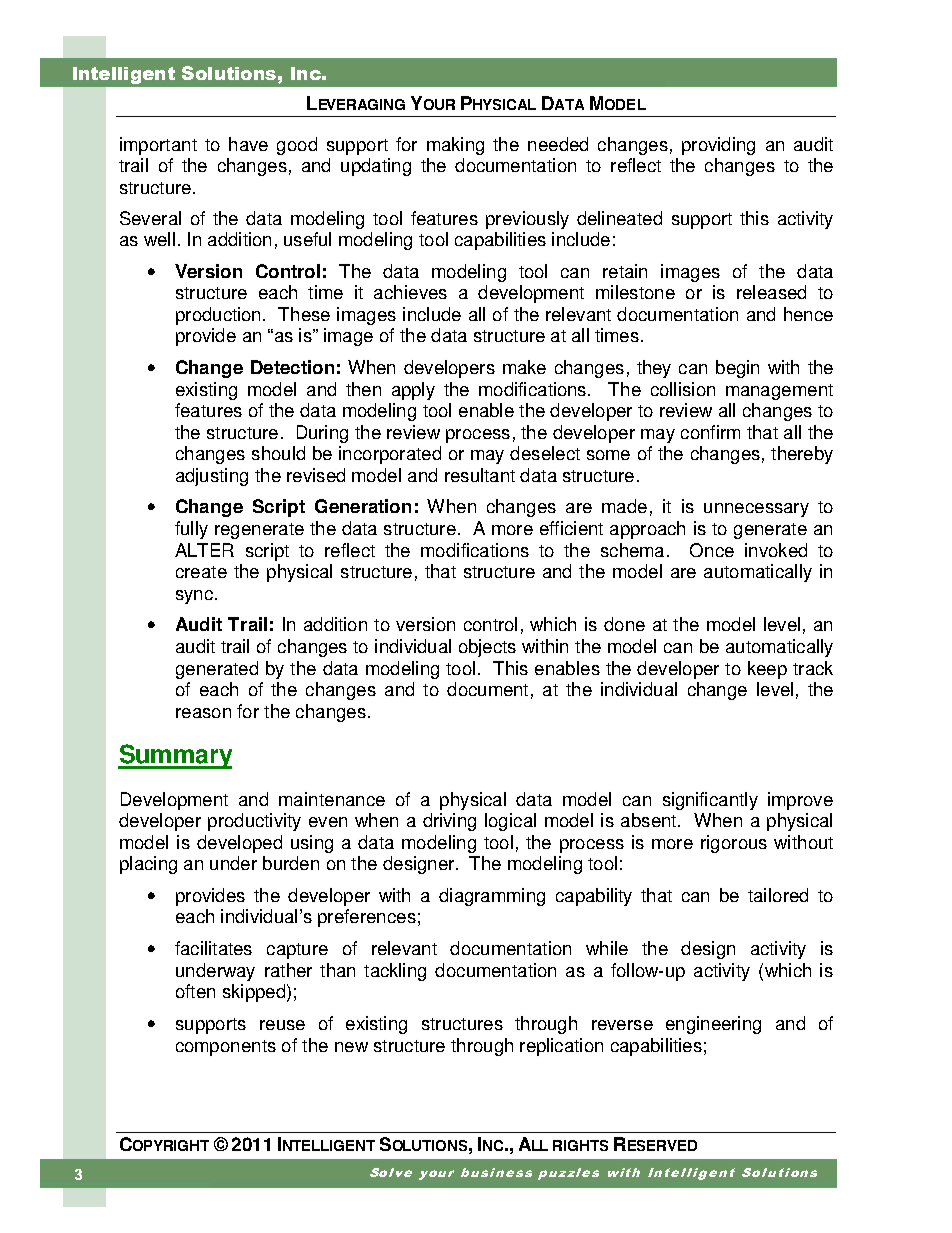 The image size is (952, 1233). I want to click on resultant, so click(480, 475).
